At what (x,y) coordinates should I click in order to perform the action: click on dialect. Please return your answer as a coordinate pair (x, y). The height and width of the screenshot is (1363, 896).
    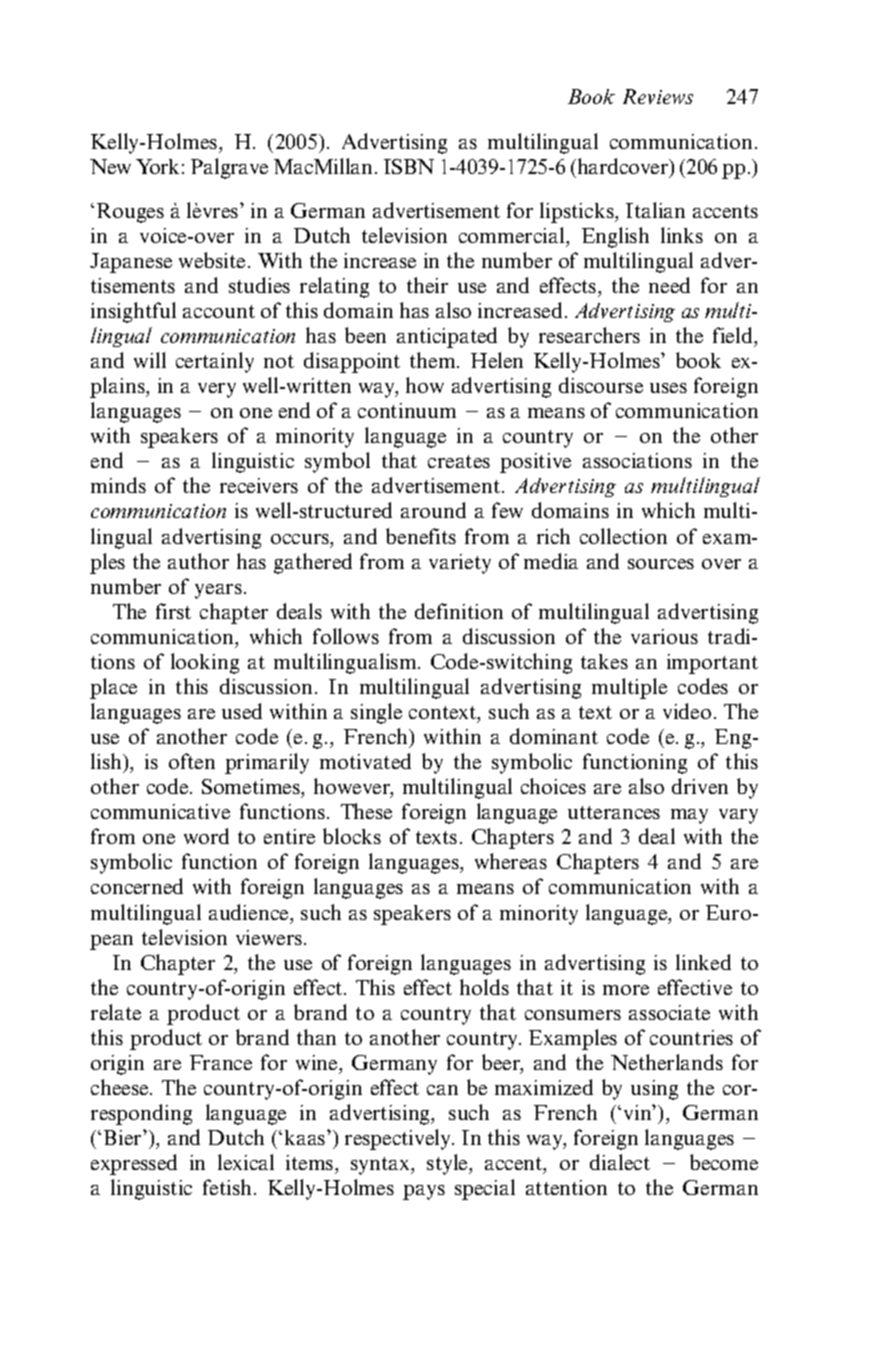
    Looking at the image, I should click on (620, 1162).
